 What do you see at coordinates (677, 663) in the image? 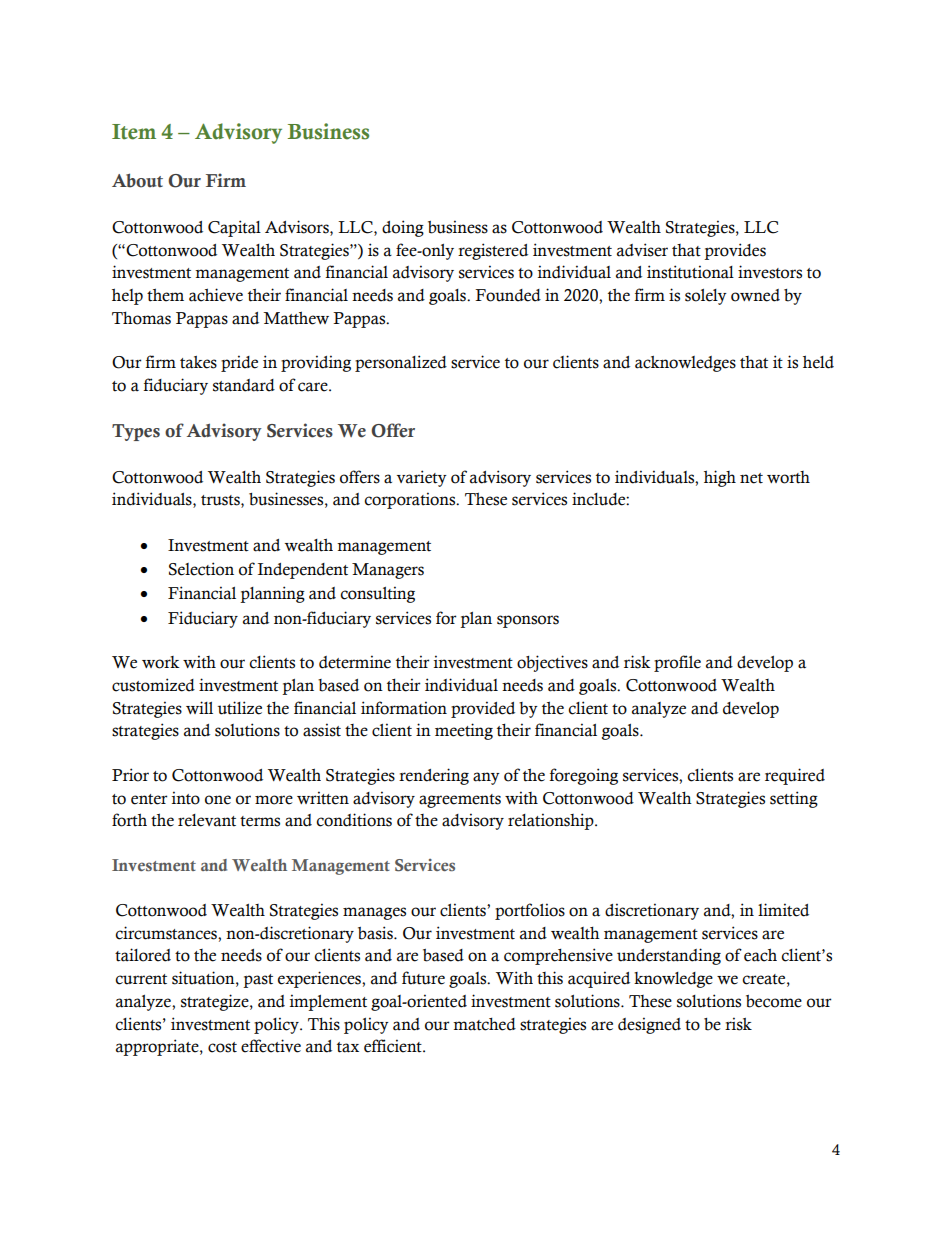
I see `profile` at bounding box center [677, 663].
